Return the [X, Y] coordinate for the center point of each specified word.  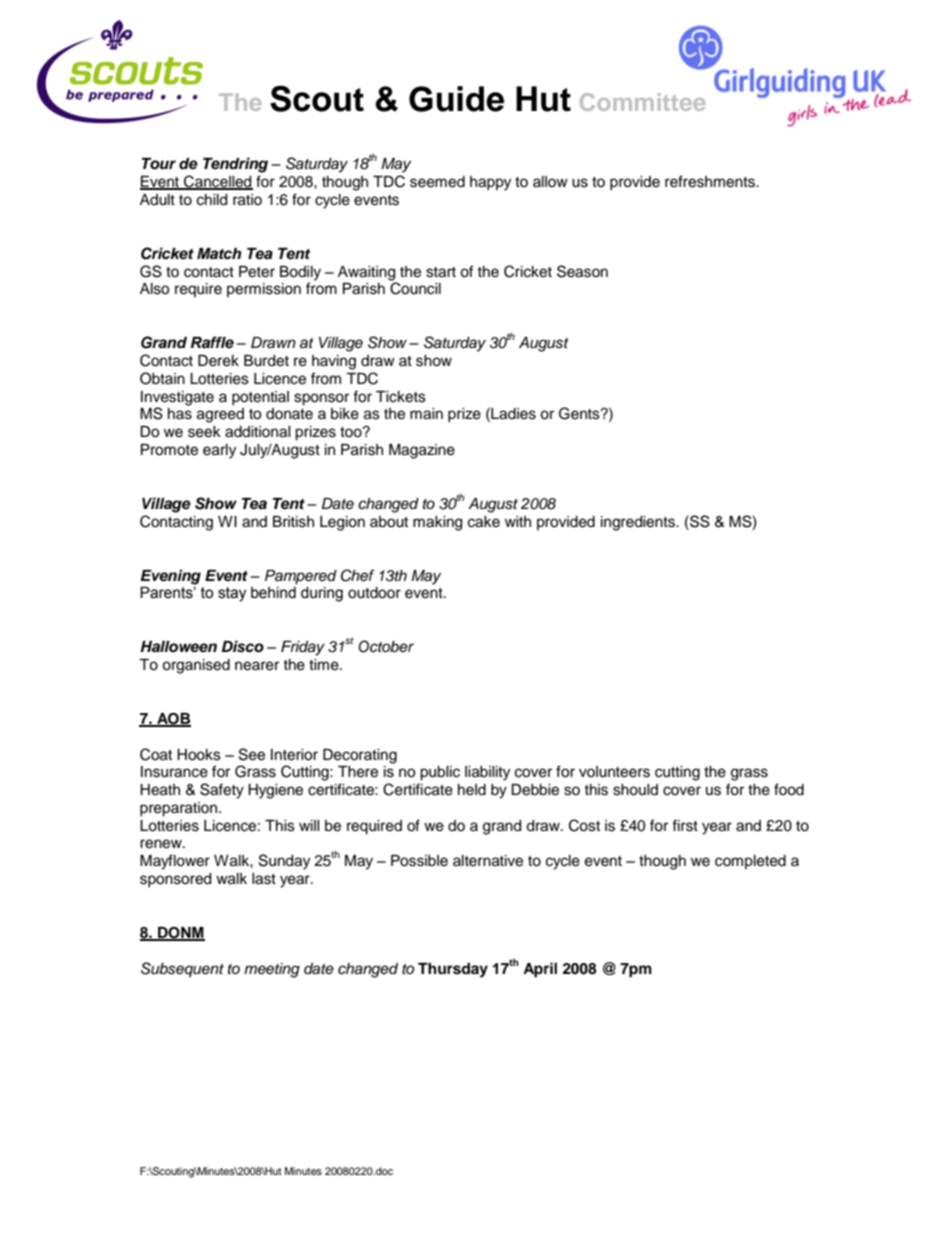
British [293, 522]
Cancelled [217, 182]
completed [750, 862]
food [789, 789]
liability [487, 773]
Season [582, 271]
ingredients [639, 523]
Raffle [212, 342]
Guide [456, 99]
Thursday [453, 970]
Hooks [199, 755]
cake [484, 522]
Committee [642, 102]
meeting [272, 970]
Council [415, 288]
